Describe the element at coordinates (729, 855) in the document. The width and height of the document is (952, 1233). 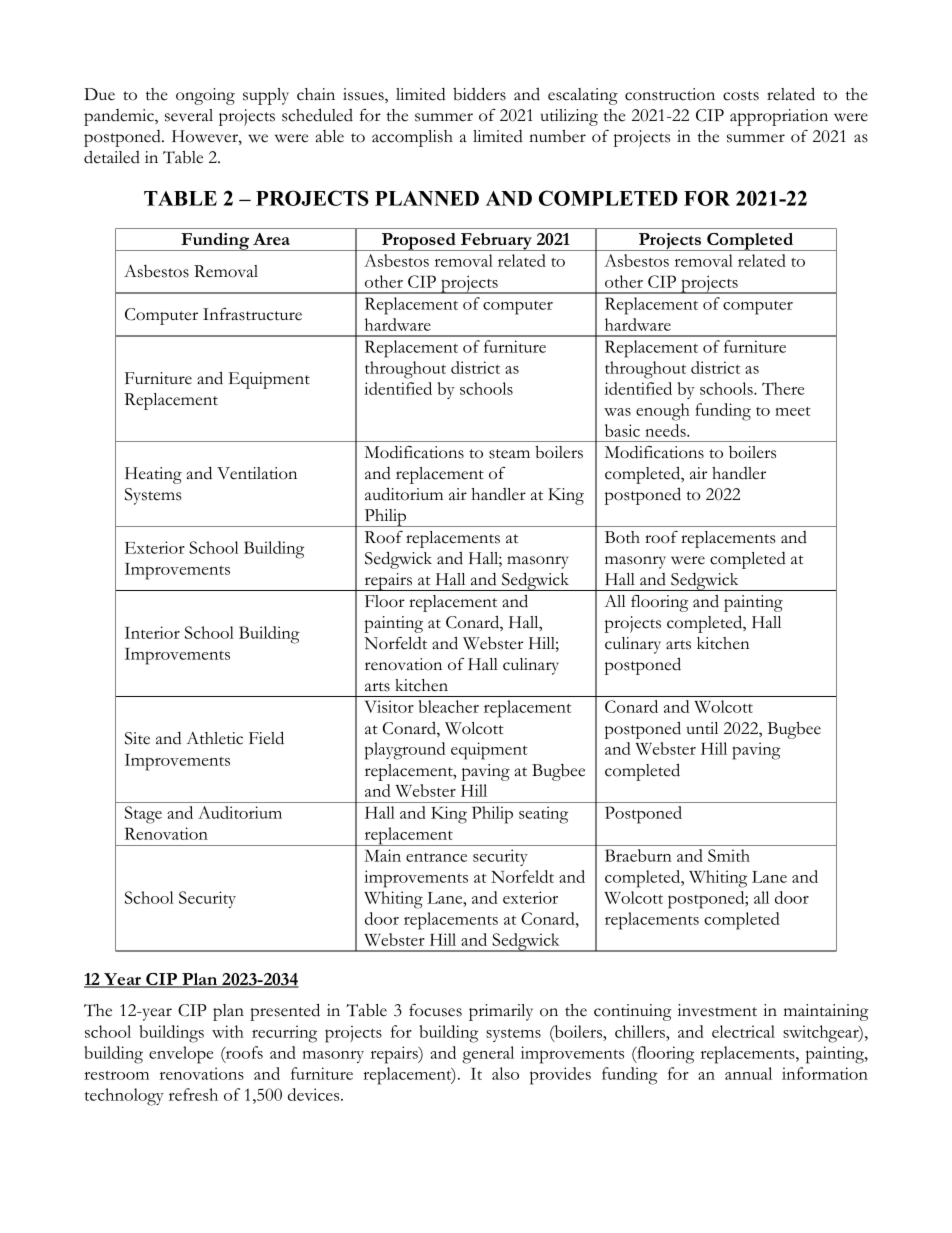
I see `Smith` at that location.
